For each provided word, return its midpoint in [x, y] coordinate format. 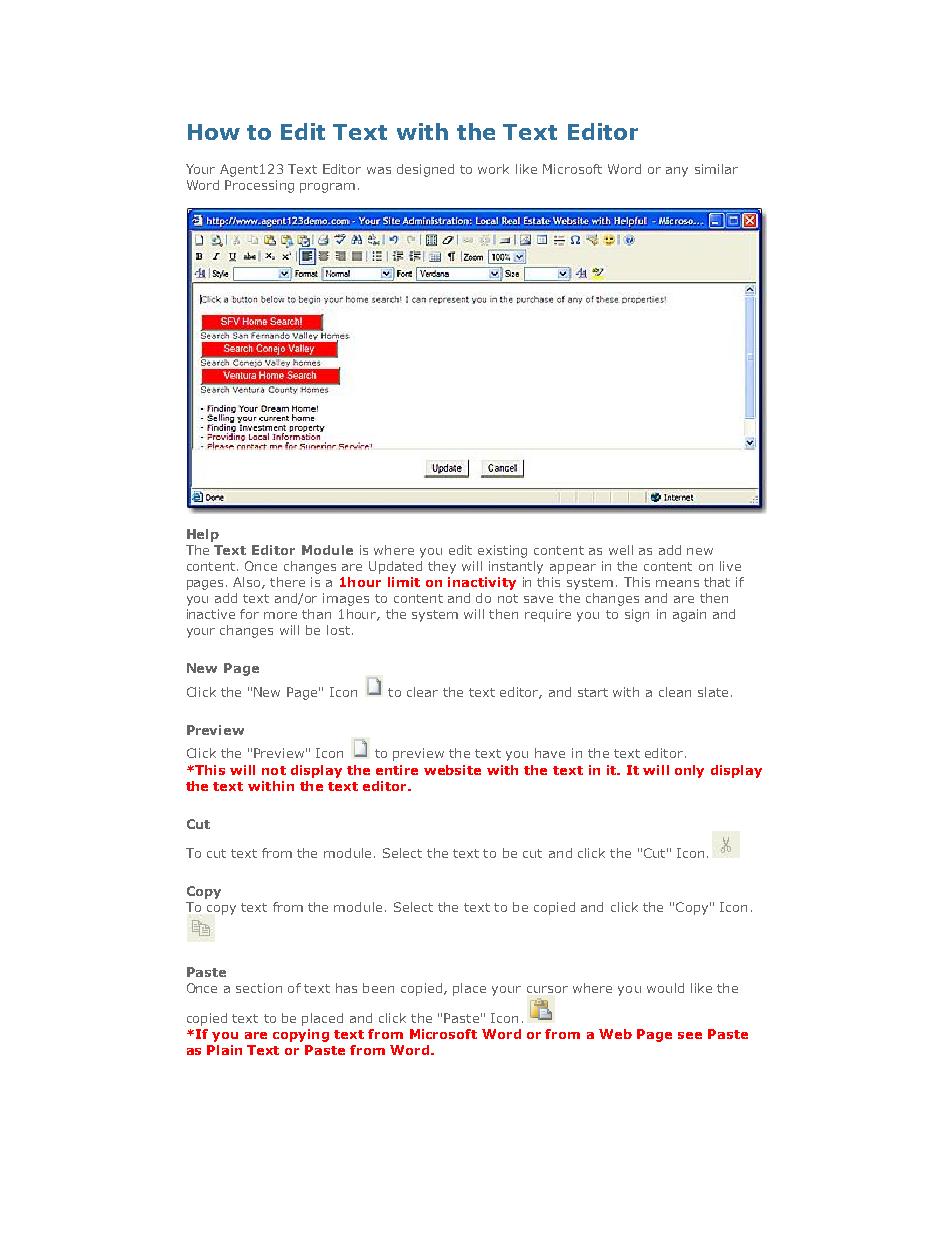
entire [397, 770]
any [677, 172]
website [452, 770]
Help [203, 535]
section [259, 988]
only [689, 771]
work [493, 169]
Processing [259, 186]
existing [502, 551]
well [621, 550]
